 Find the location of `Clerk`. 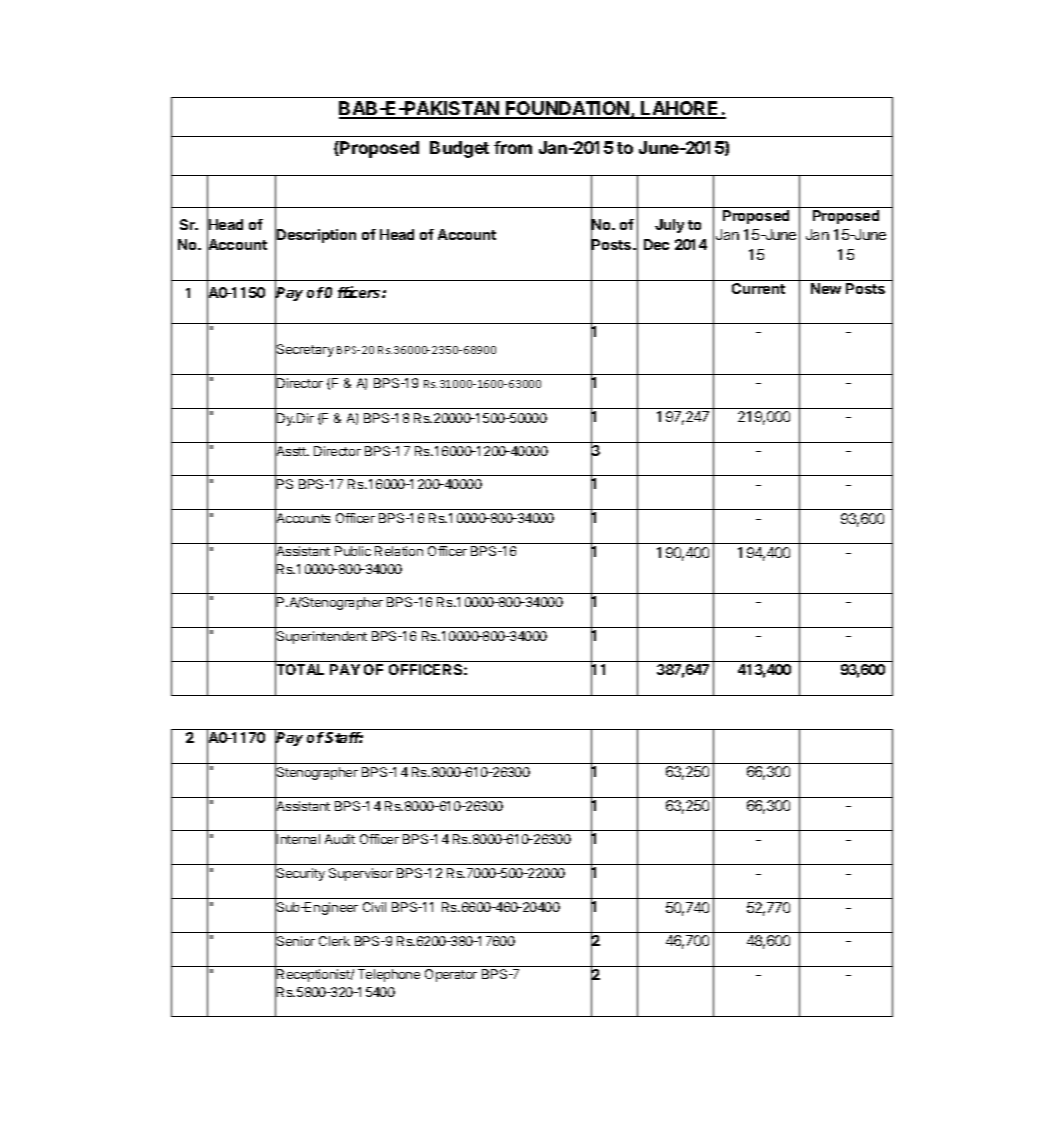

Clerk is located at coordinates (334, 941).
